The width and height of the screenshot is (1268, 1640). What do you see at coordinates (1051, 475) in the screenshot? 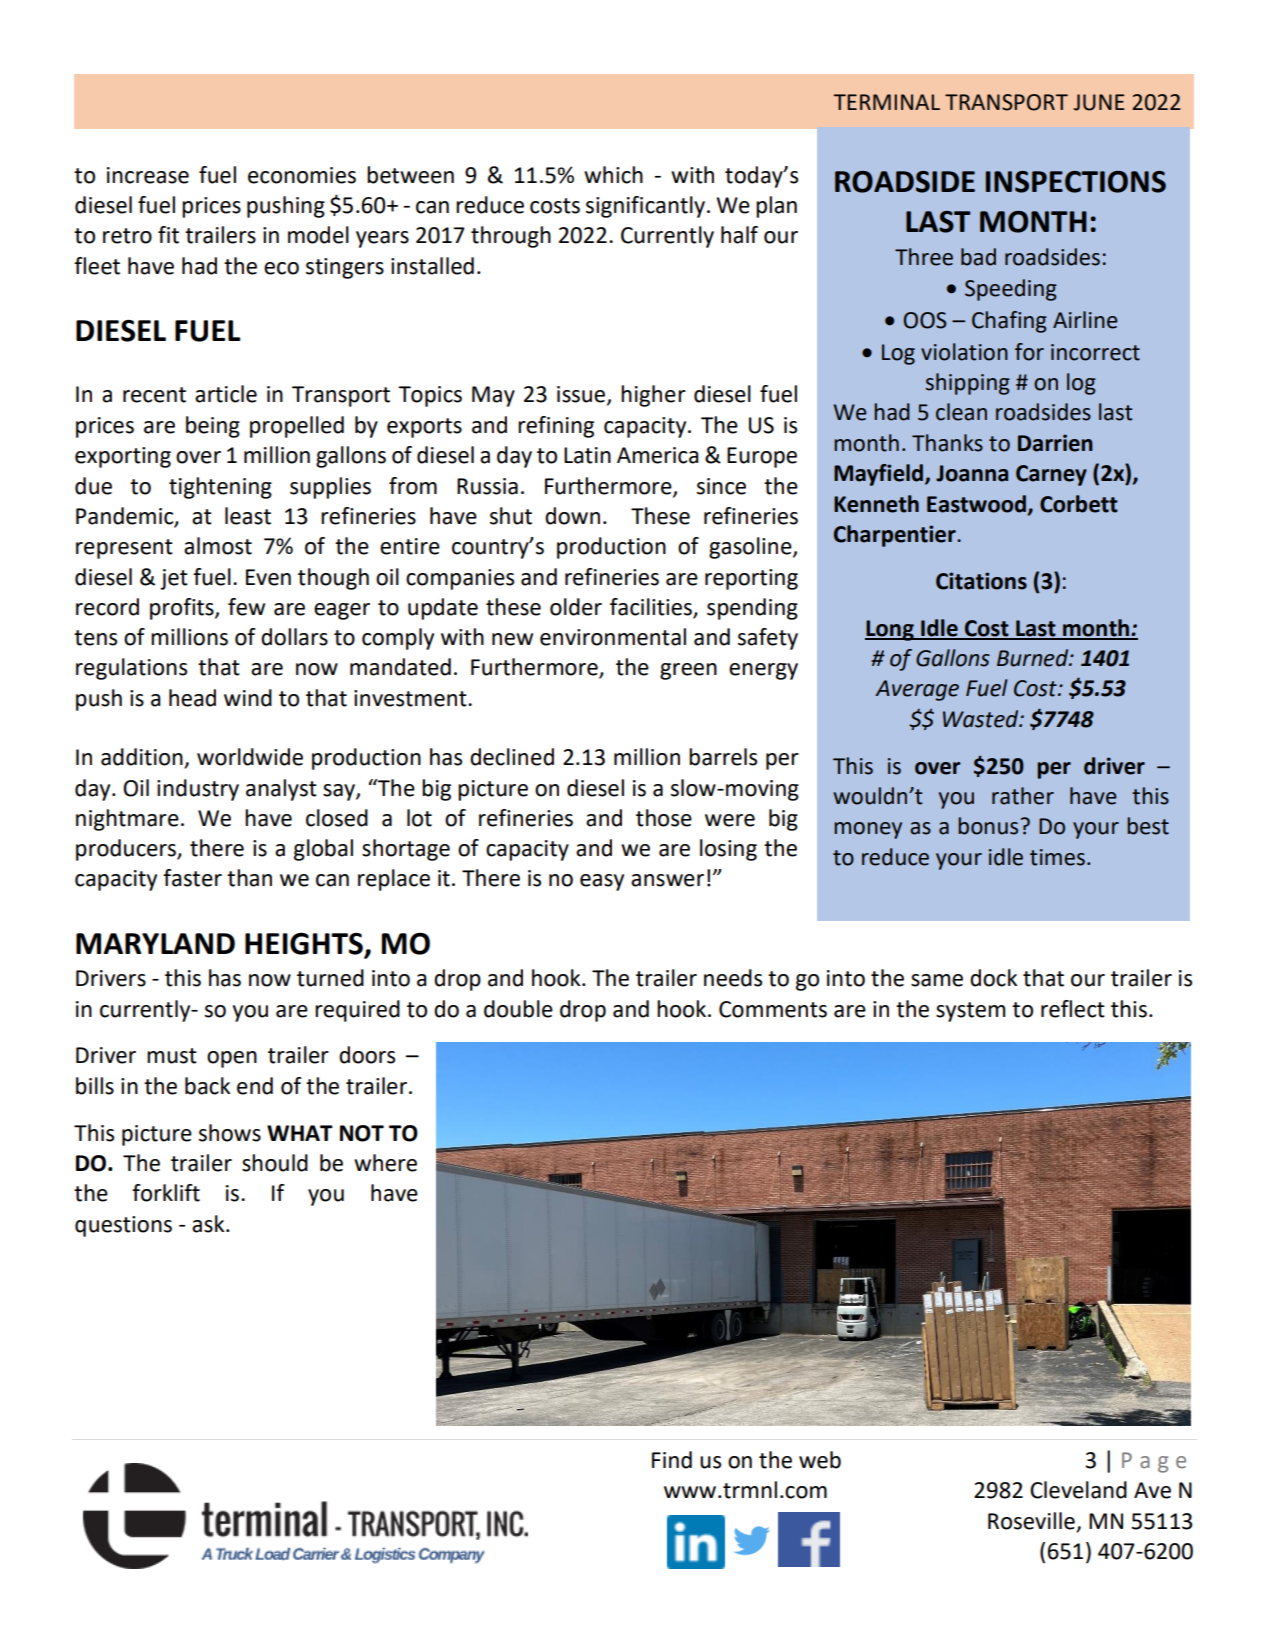
I see `Carney` at bounding box center [1051, 475].
